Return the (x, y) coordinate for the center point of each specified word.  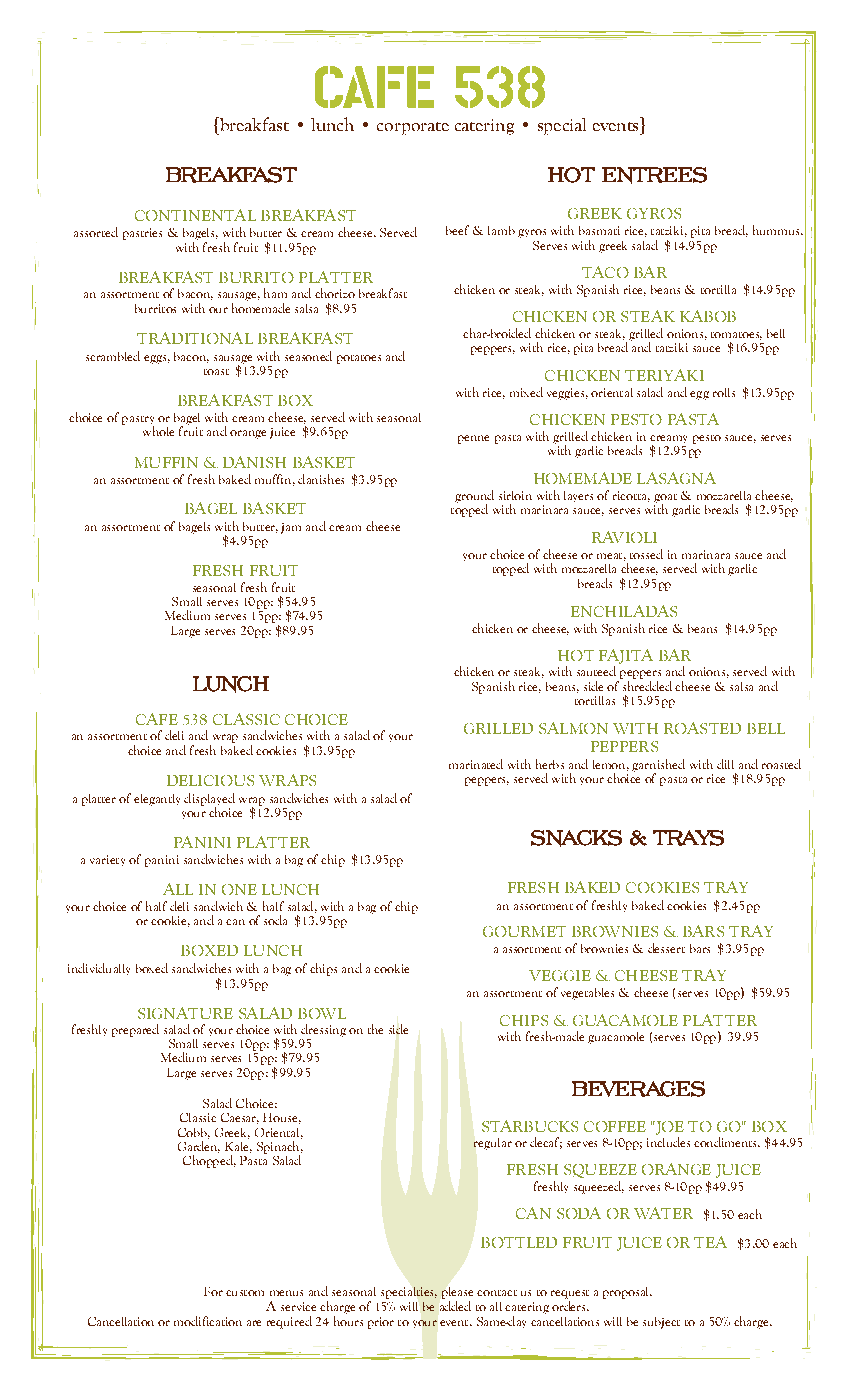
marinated (476, 764)
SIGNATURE (185, 1013)
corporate (413, 128)
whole (158, 429)
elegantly (157, 800)
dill (725, 764)
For (213, 1291)
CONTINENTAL (195, 215)
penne (473, 439)
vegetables (587, 994)
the (375, 1029)
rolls (724, 392)
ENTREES (654, 175)
